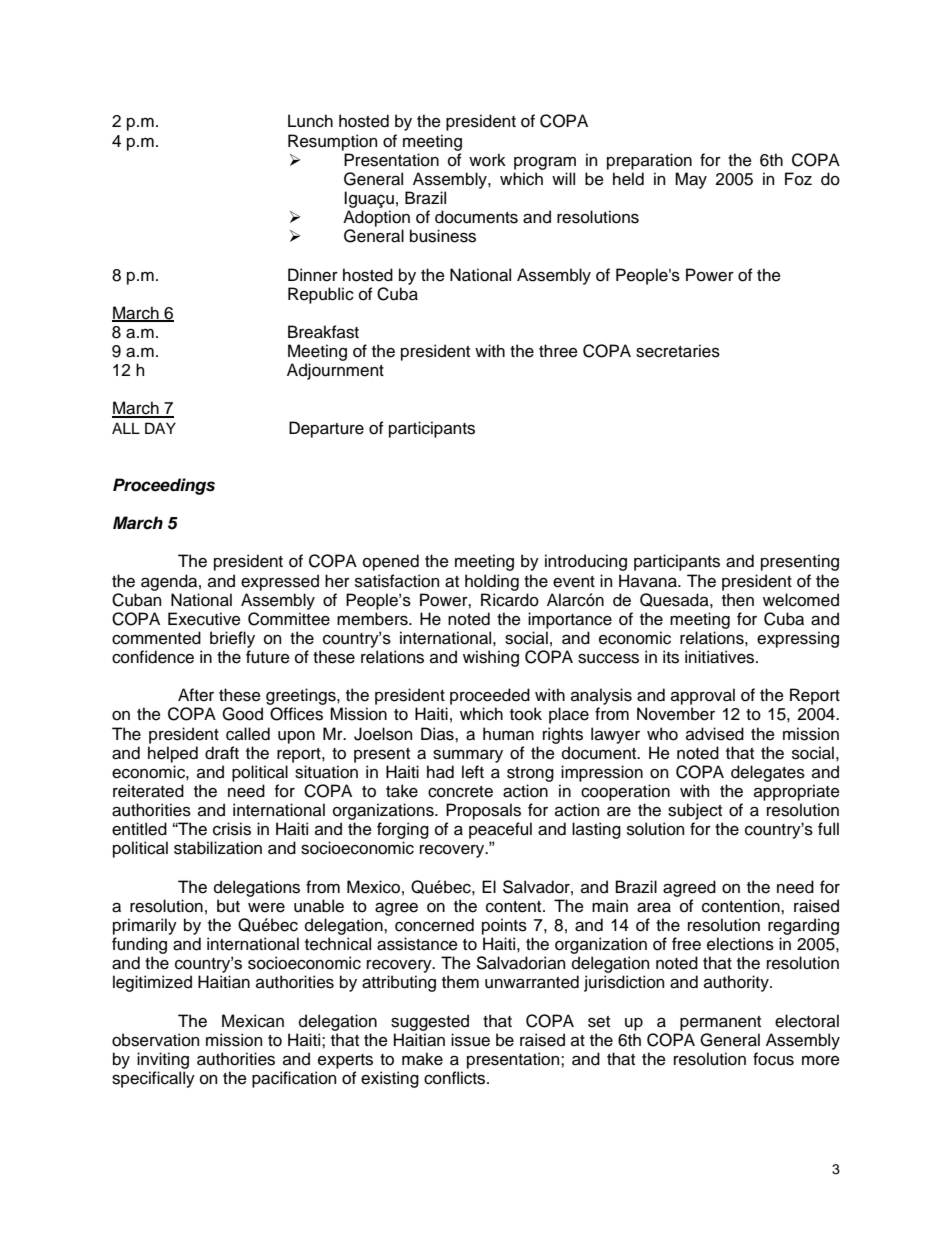 Image resolution: width=952 pixels, height=1233 pixels. I want to click on Ricardo, so click(510, 600).
